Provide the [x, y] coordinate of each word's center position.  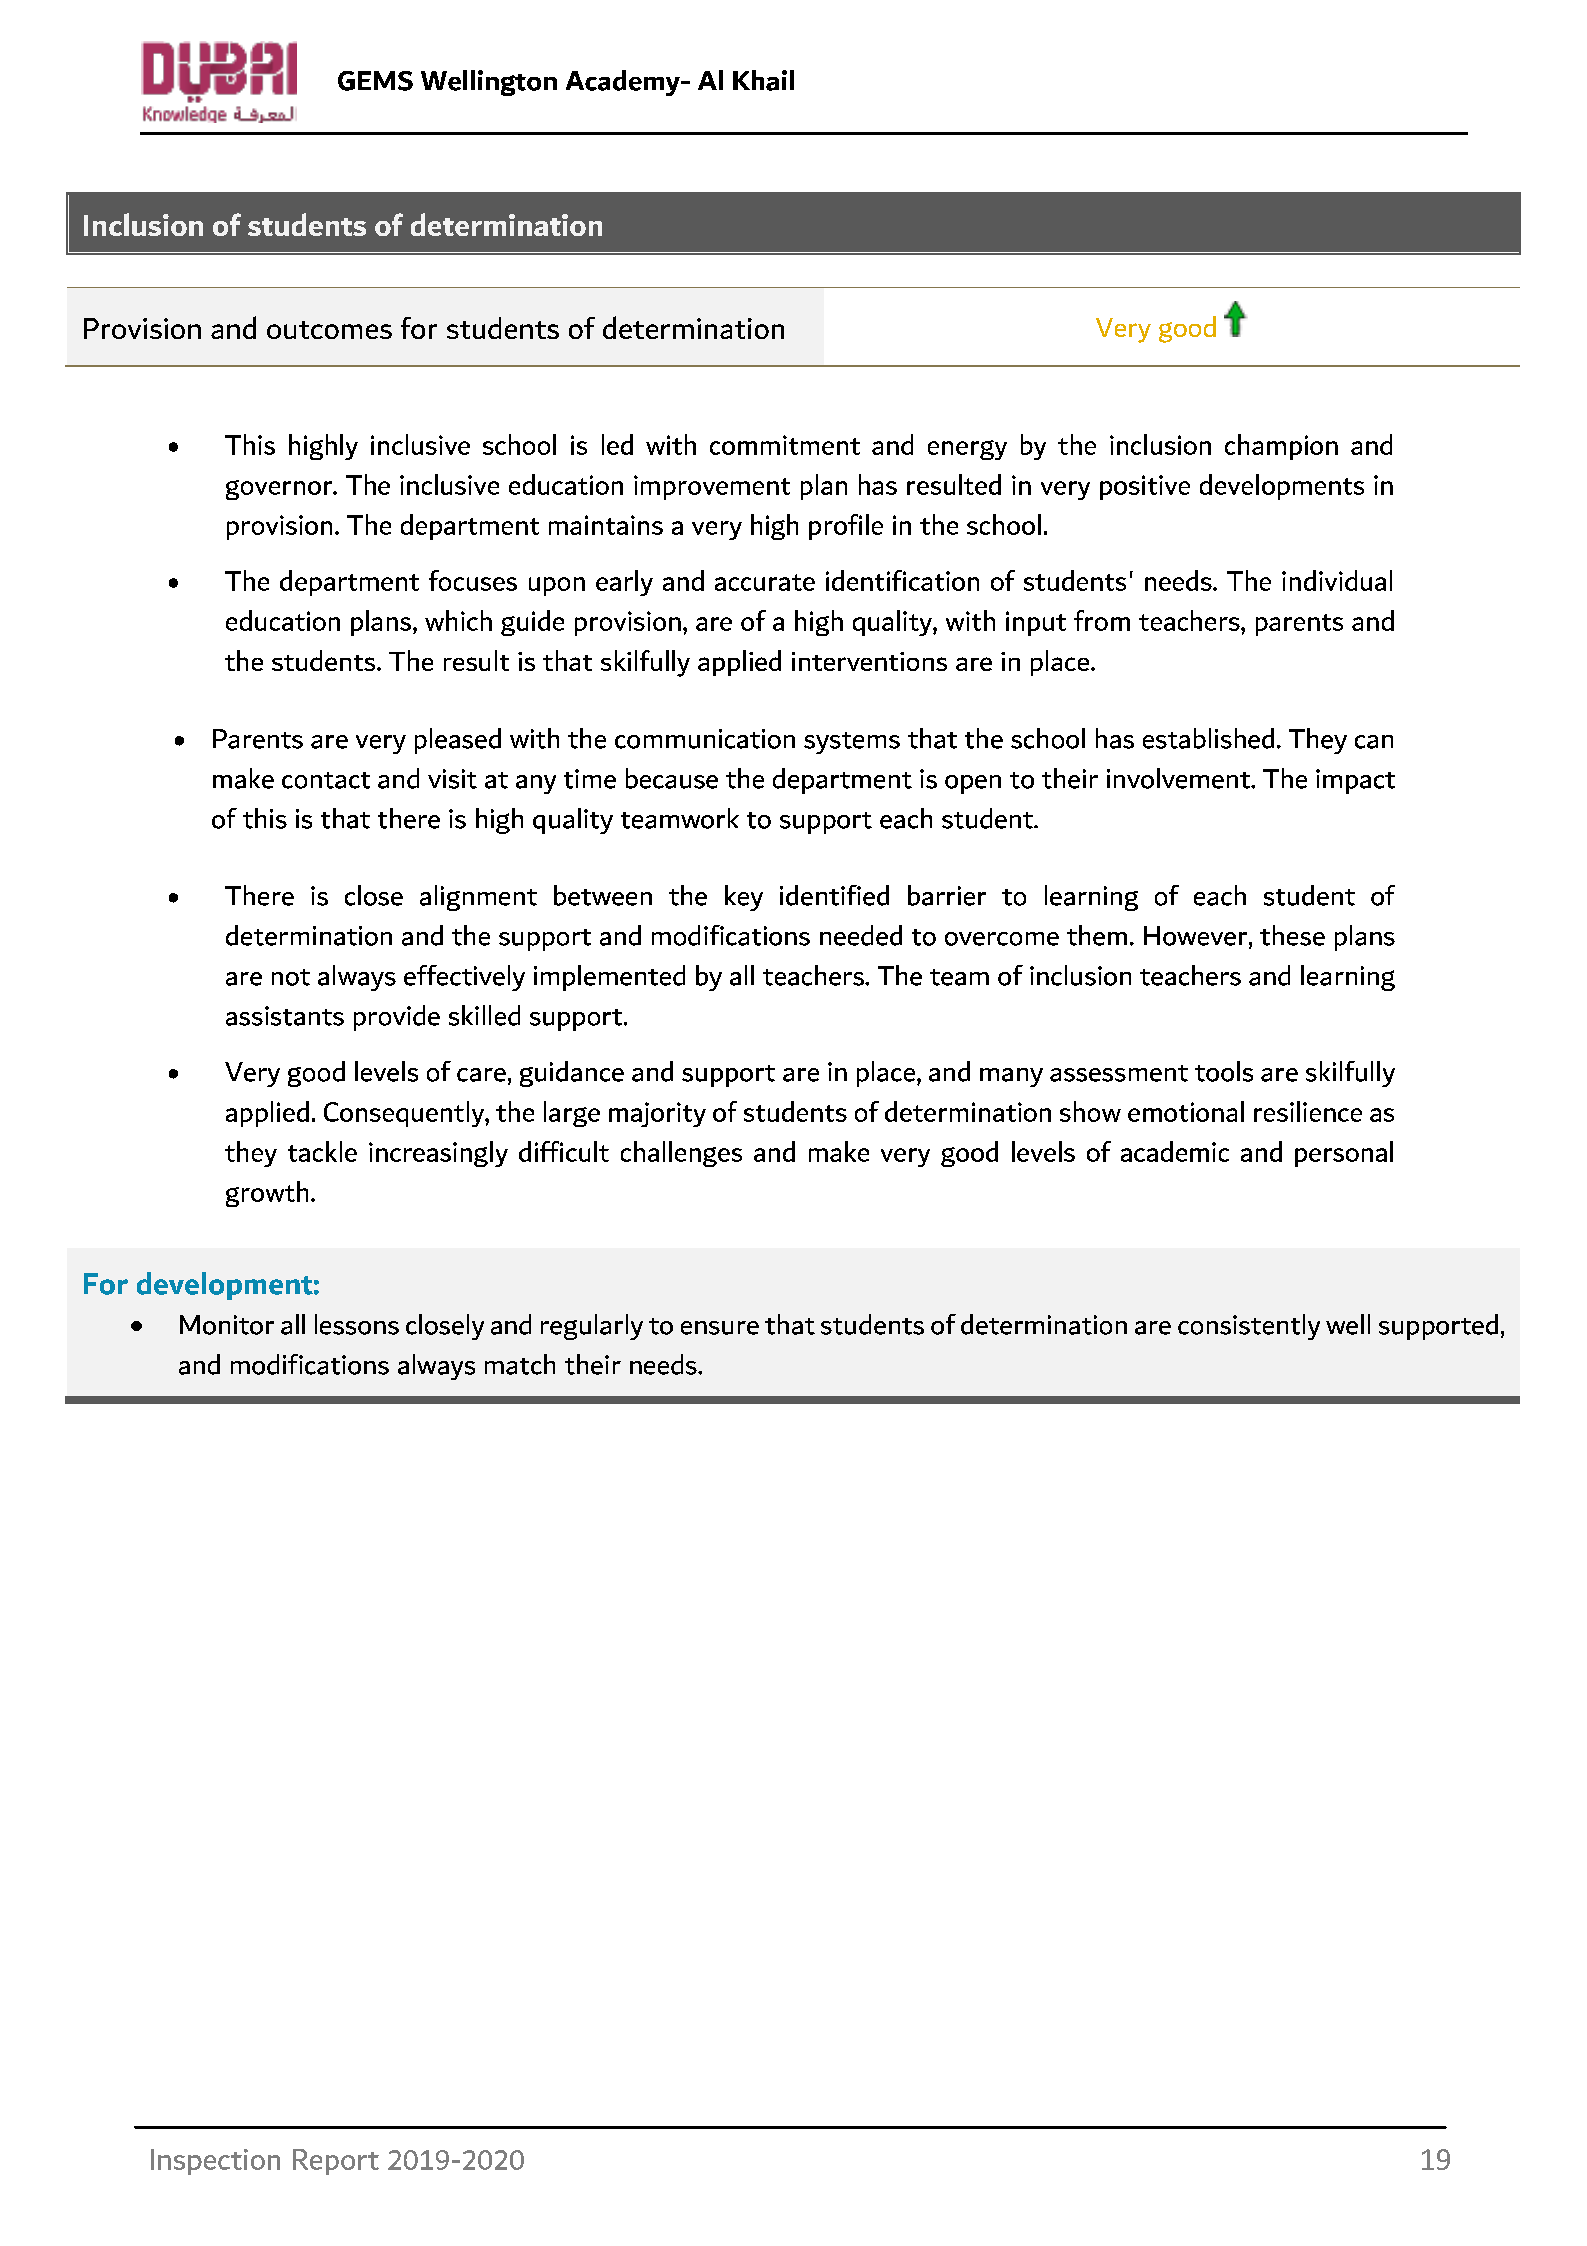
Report [336, 2162]
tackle [322, 1151]
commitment [785, 445]
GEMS [375, 81]
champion [1281, 447]
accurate [765, 582]
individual [1337, 580]
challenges [681, 1154]
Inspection [215, 2162]
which [458, 620]
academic [1175, 1151]
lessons [357, 1324]
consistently [1249, 1327]
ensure [720, 1328]
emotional [1186, 1111]
